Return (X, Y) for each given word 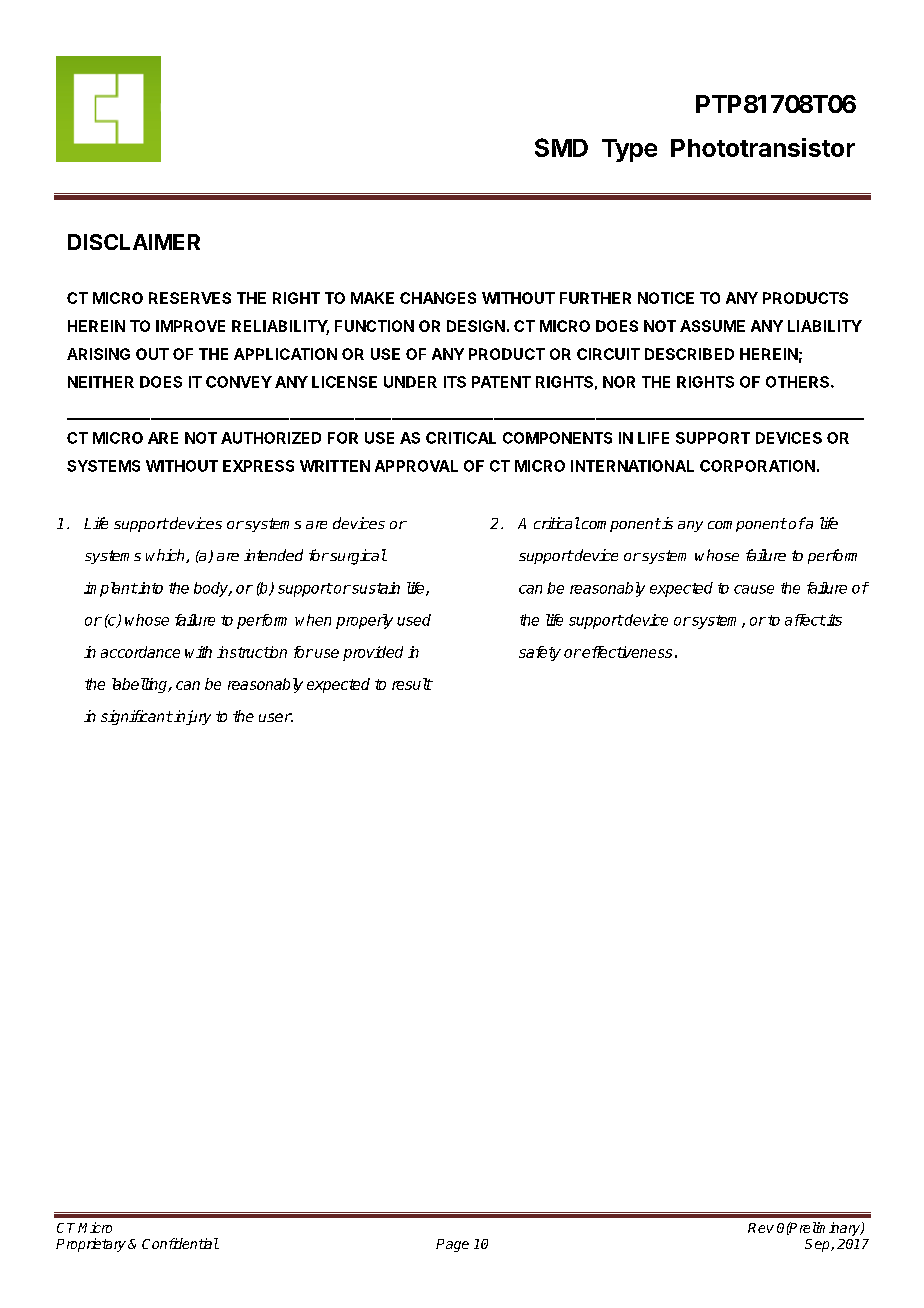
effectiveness (626, 652)
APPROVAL (416, 466)
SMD (561, 147)
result (412, 684)
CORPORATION (757, 466)
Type (629, 150)
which (166, 556)
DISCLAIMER (134, 242)
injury (191, 717)
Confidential (180, 1243)
